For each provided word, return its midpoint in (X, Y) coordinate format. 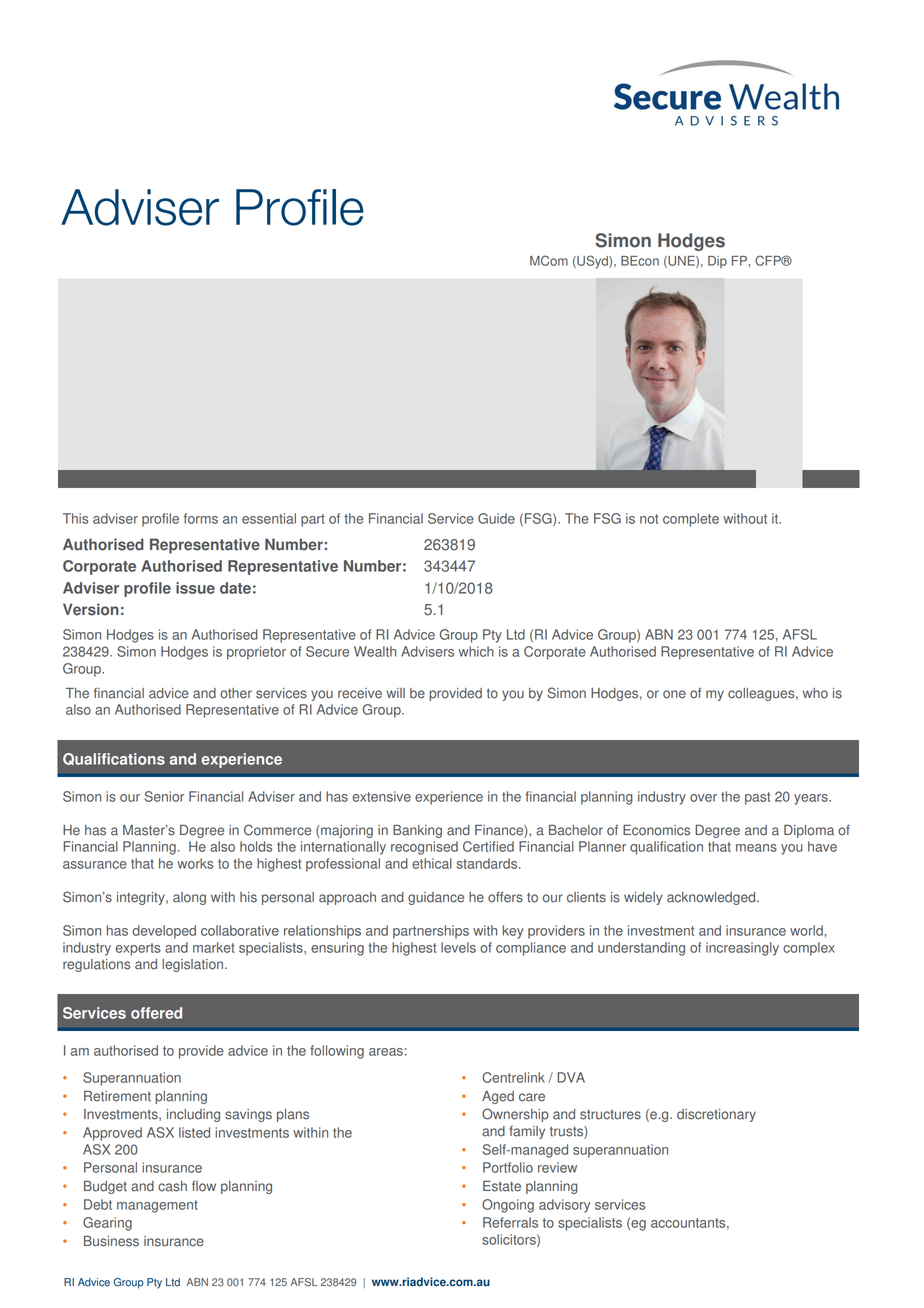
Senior (164, 796)
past (757, 798)
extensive (381, 796)
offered (156, 1013)
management (157, 1206)
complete (691, 520)
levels (458, 947)
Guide (496, 518)
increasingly (742, 949)
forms (201, 518)
